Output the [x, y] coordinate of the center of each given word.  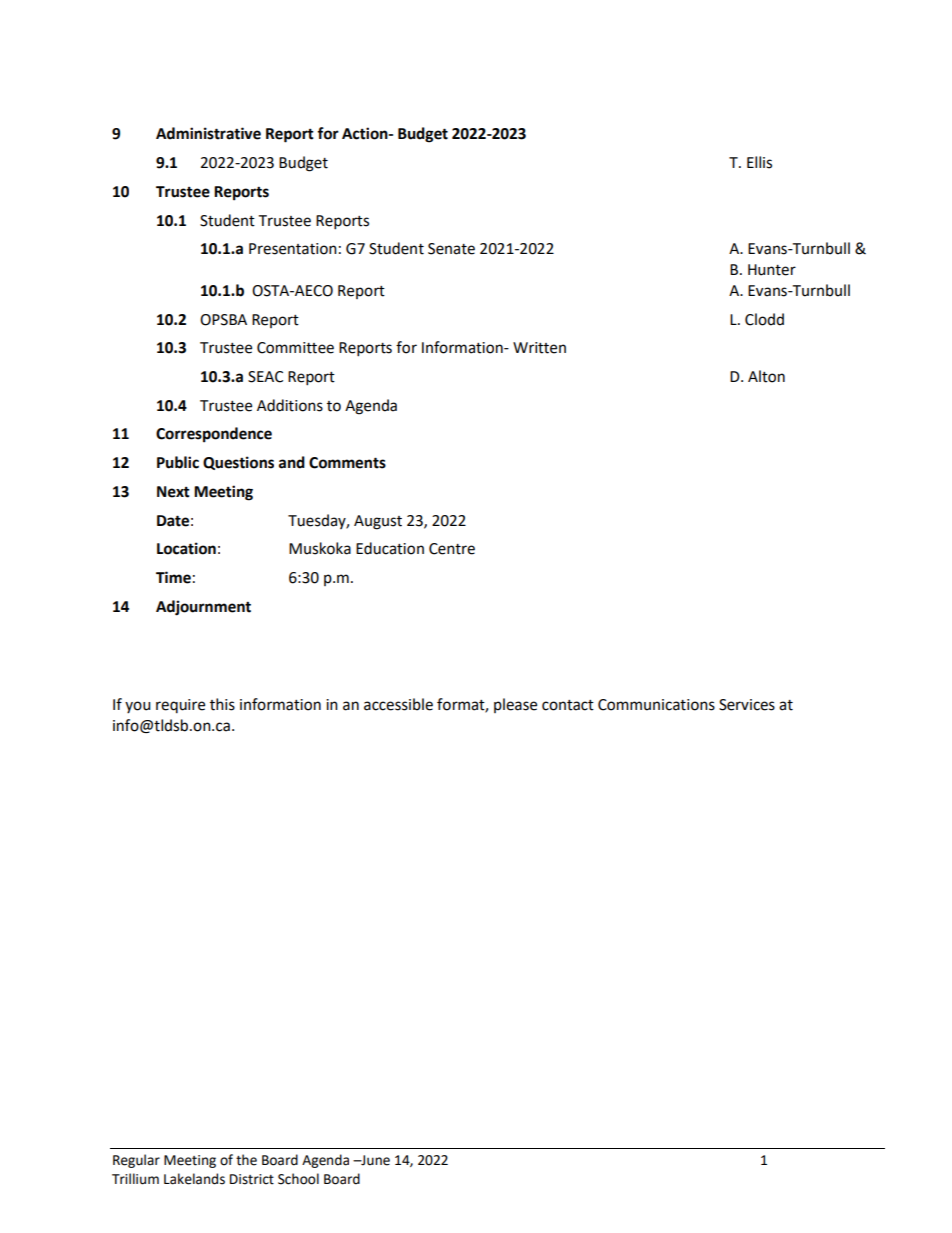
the [246, 1160]
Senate [451, 249]
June [374, 1160]
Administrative [208, 133]
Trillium [135, 1179]
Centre [452, 549]
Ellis [759, 162]
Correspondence [214, 435]
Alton [766, 376]
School [298, 1179]
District [252, 1179]
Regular [136, 1161]
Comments [347, 463]
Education [390, 548]
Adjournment [203, 608]
